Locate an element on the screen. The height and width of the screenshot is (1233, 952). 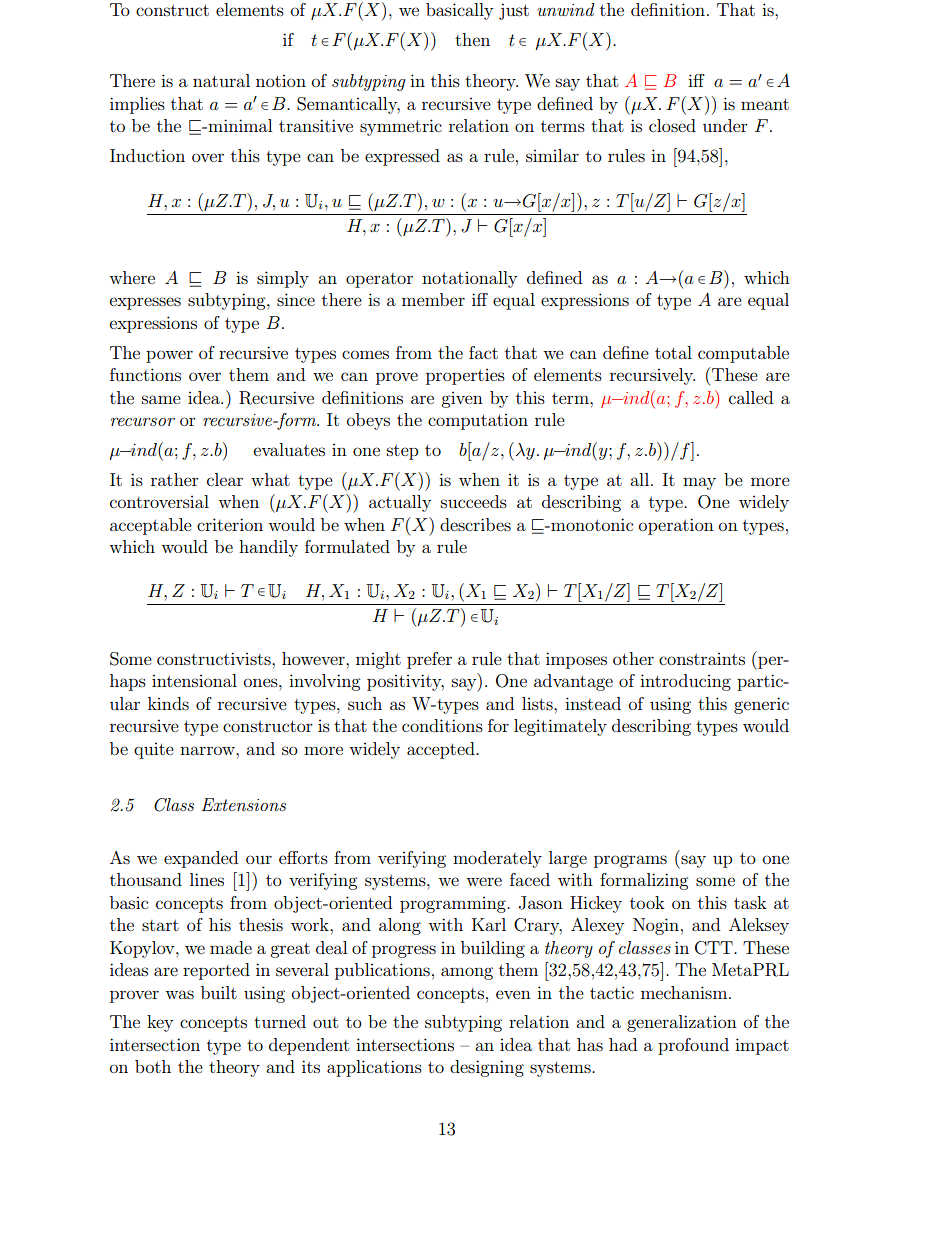
power is located at coordinates (169, 356).
